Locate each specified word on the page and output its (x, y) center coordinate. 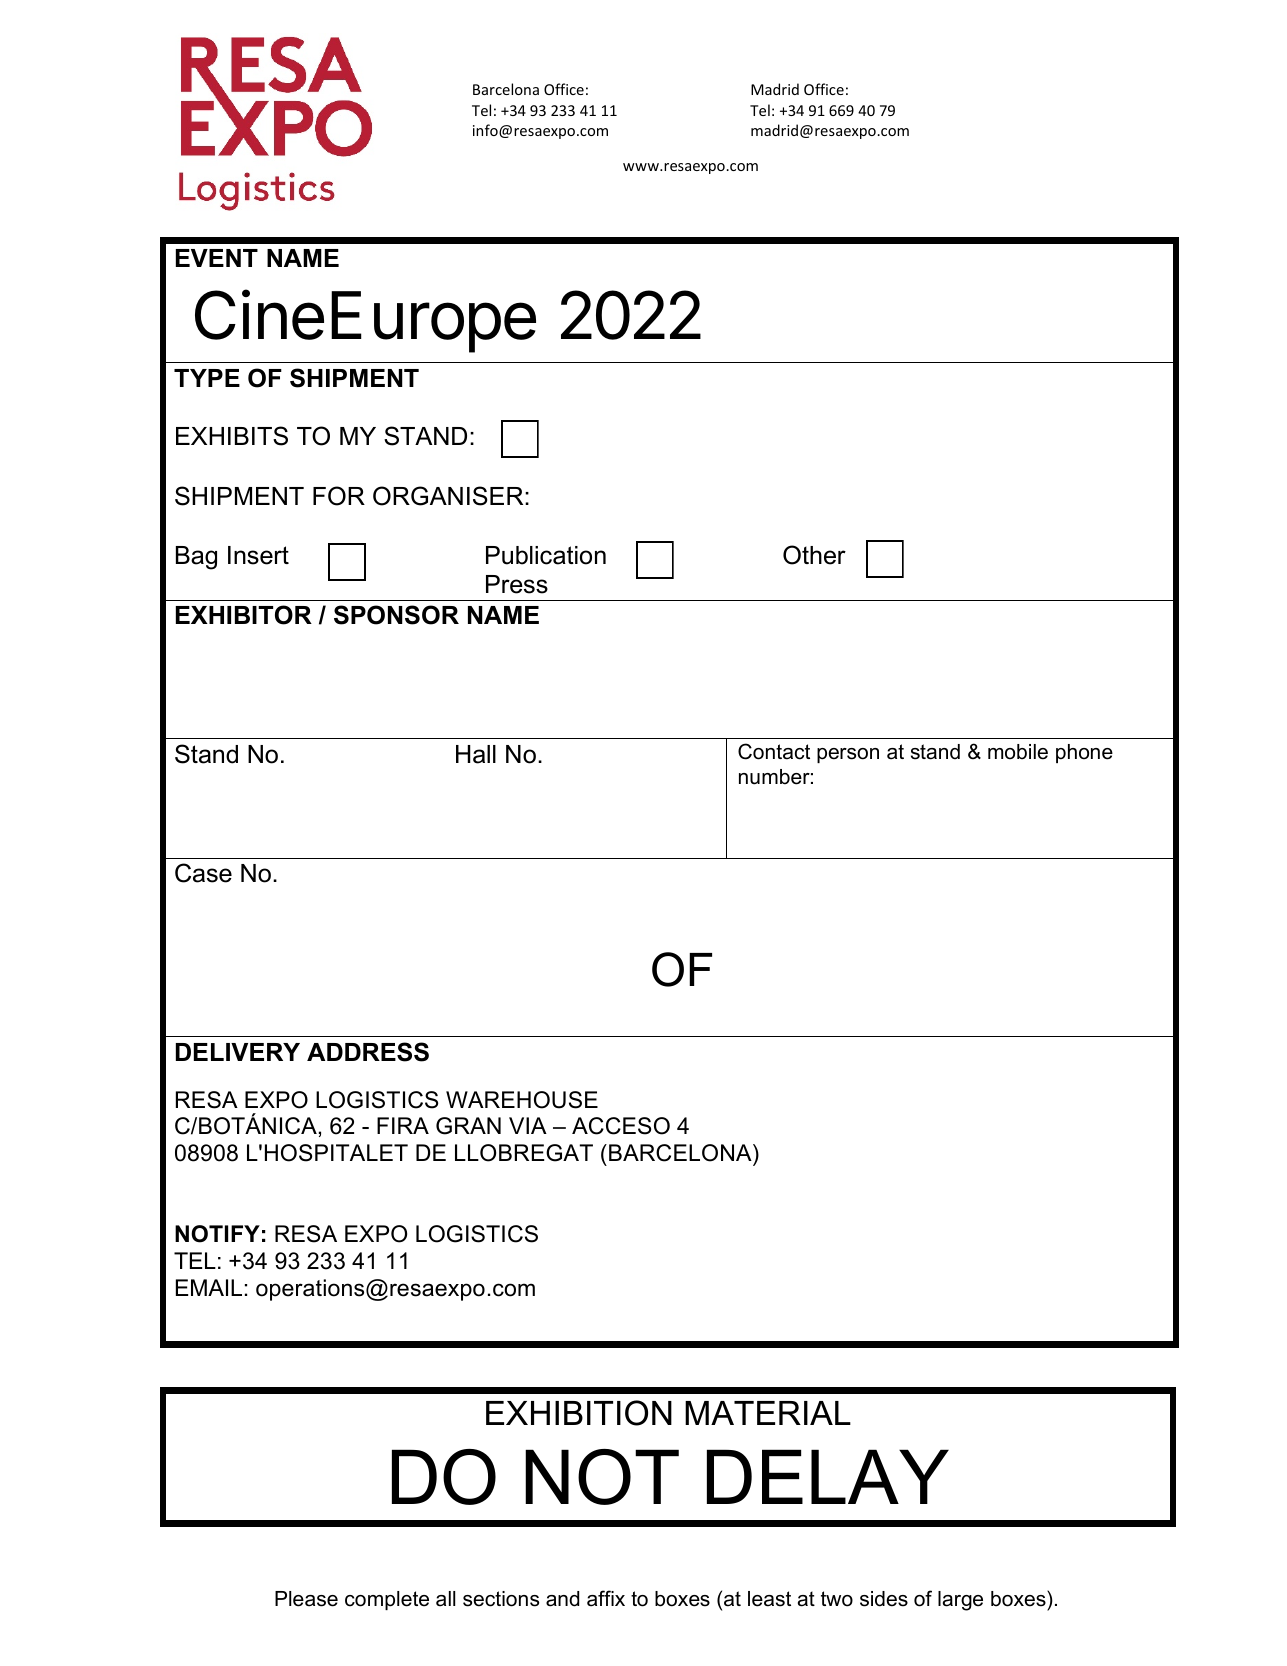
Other (814, 555)
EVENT (217, 258)
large (960, 1601)
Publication (546, 555)
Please (306, 1599)
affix (606, 1598)
